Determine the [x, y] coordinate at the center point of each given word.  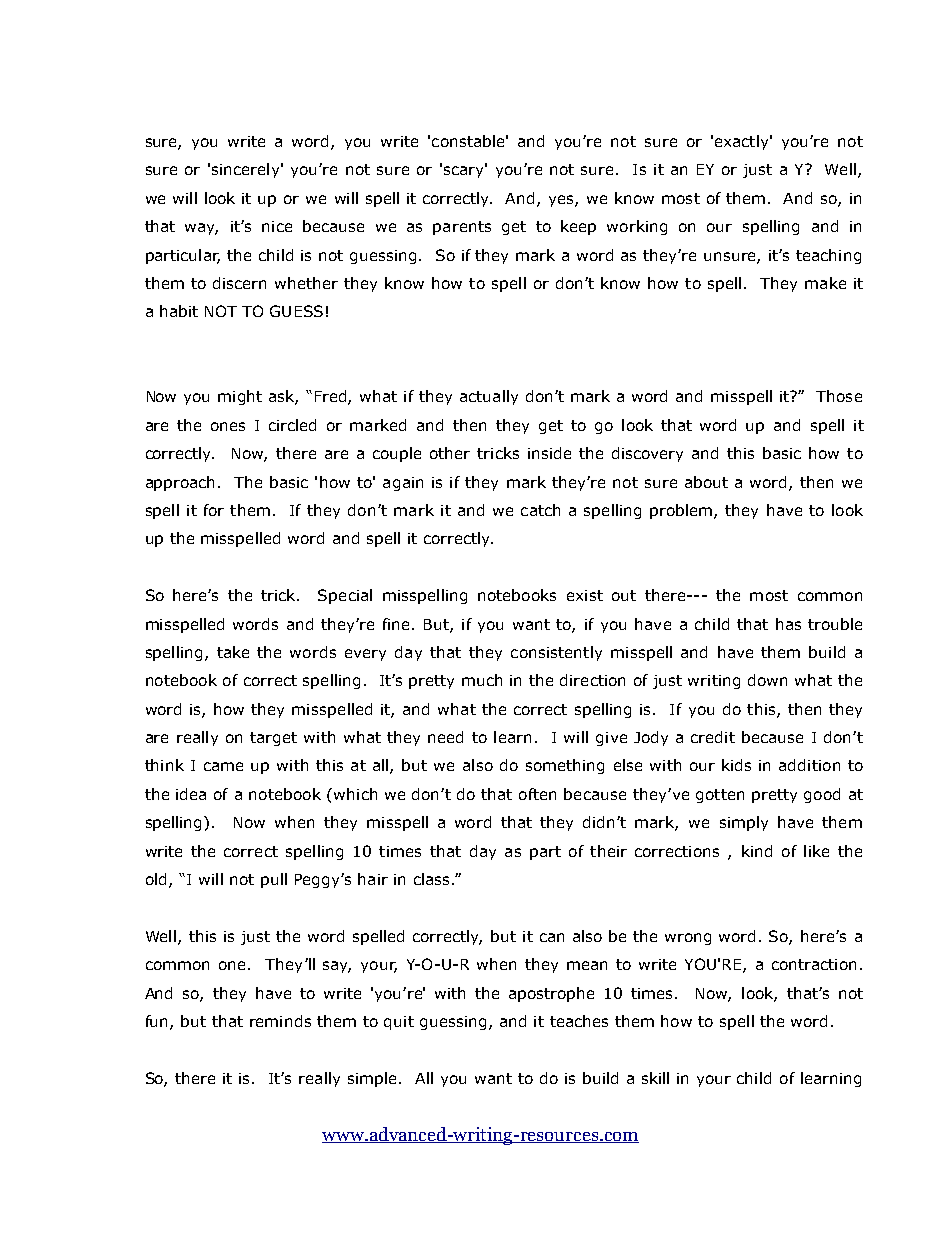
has [788, 624]
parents [462, 228]
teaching [828, 256]
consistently [556, 653]
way [201, 229]
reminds [280, 1021]
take [233, 652]
